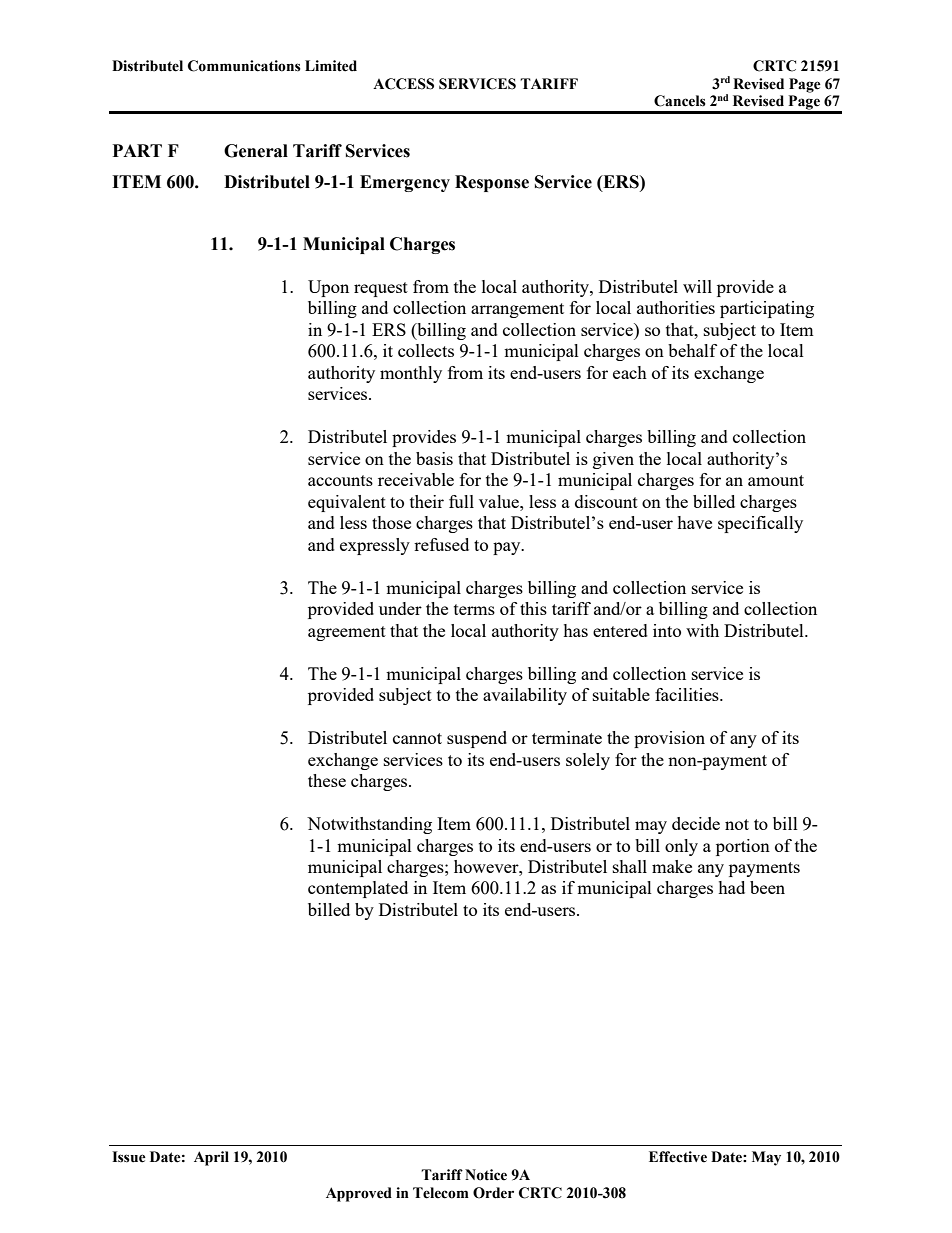 The width and height of the image is (952, 1233). What do you see at coordinates (244, 66) in the image?
I see `Communications` at bounding box center [244, 66].
